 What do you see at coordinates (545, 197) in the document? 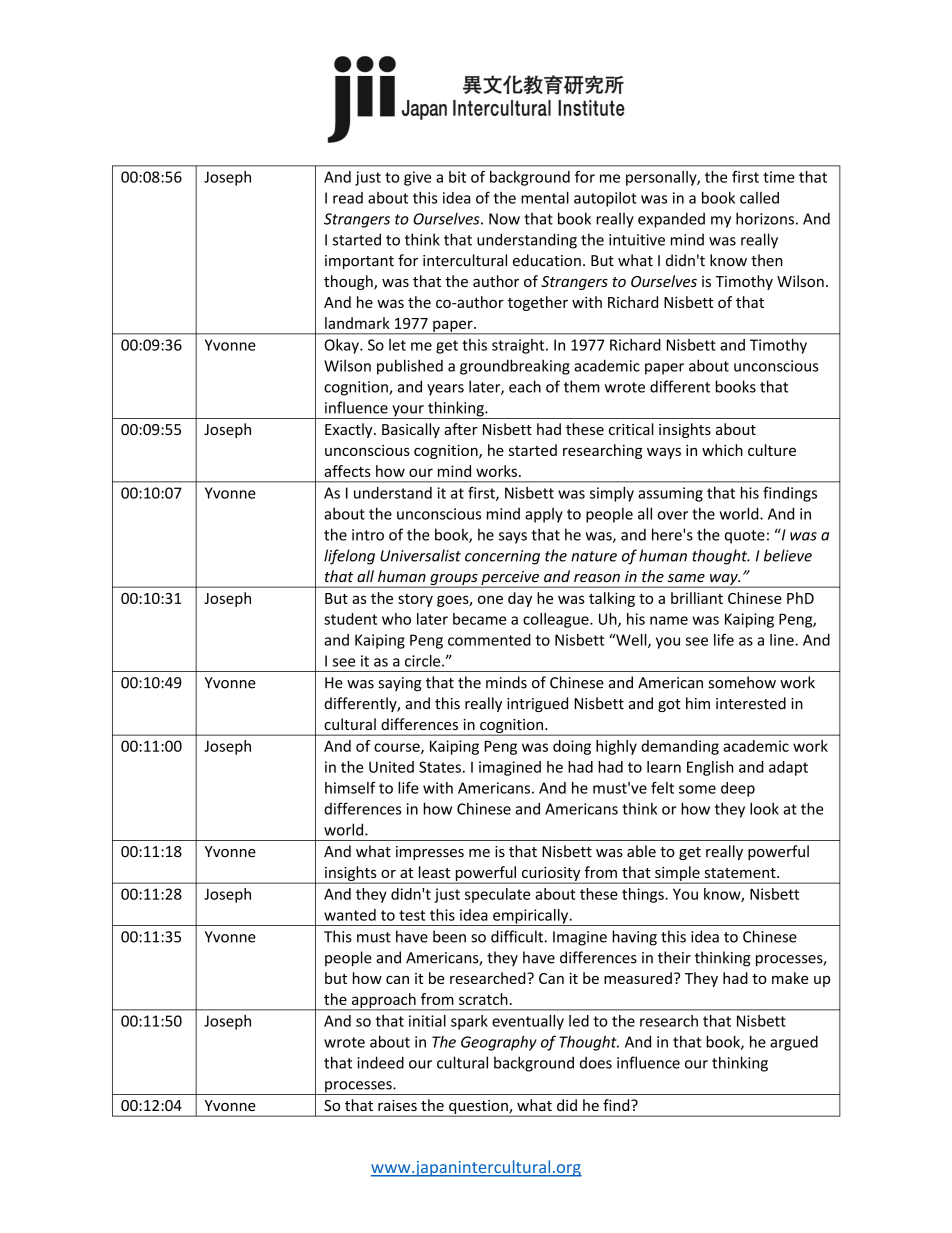
I see `mental` at bounding box center [545, 197].
